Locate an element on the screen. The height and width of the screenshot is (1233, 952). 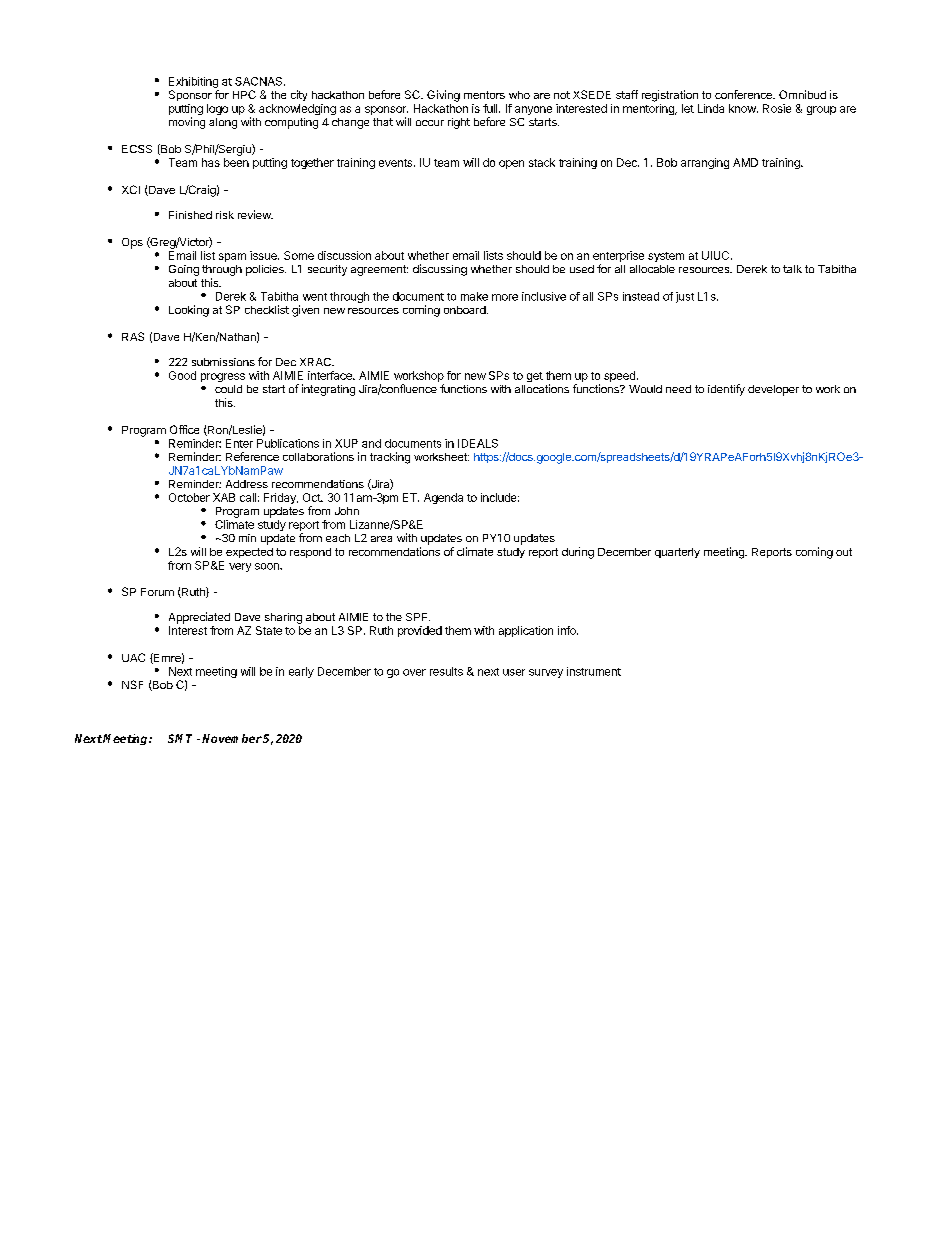
November is located at coordinates (232, 738).
